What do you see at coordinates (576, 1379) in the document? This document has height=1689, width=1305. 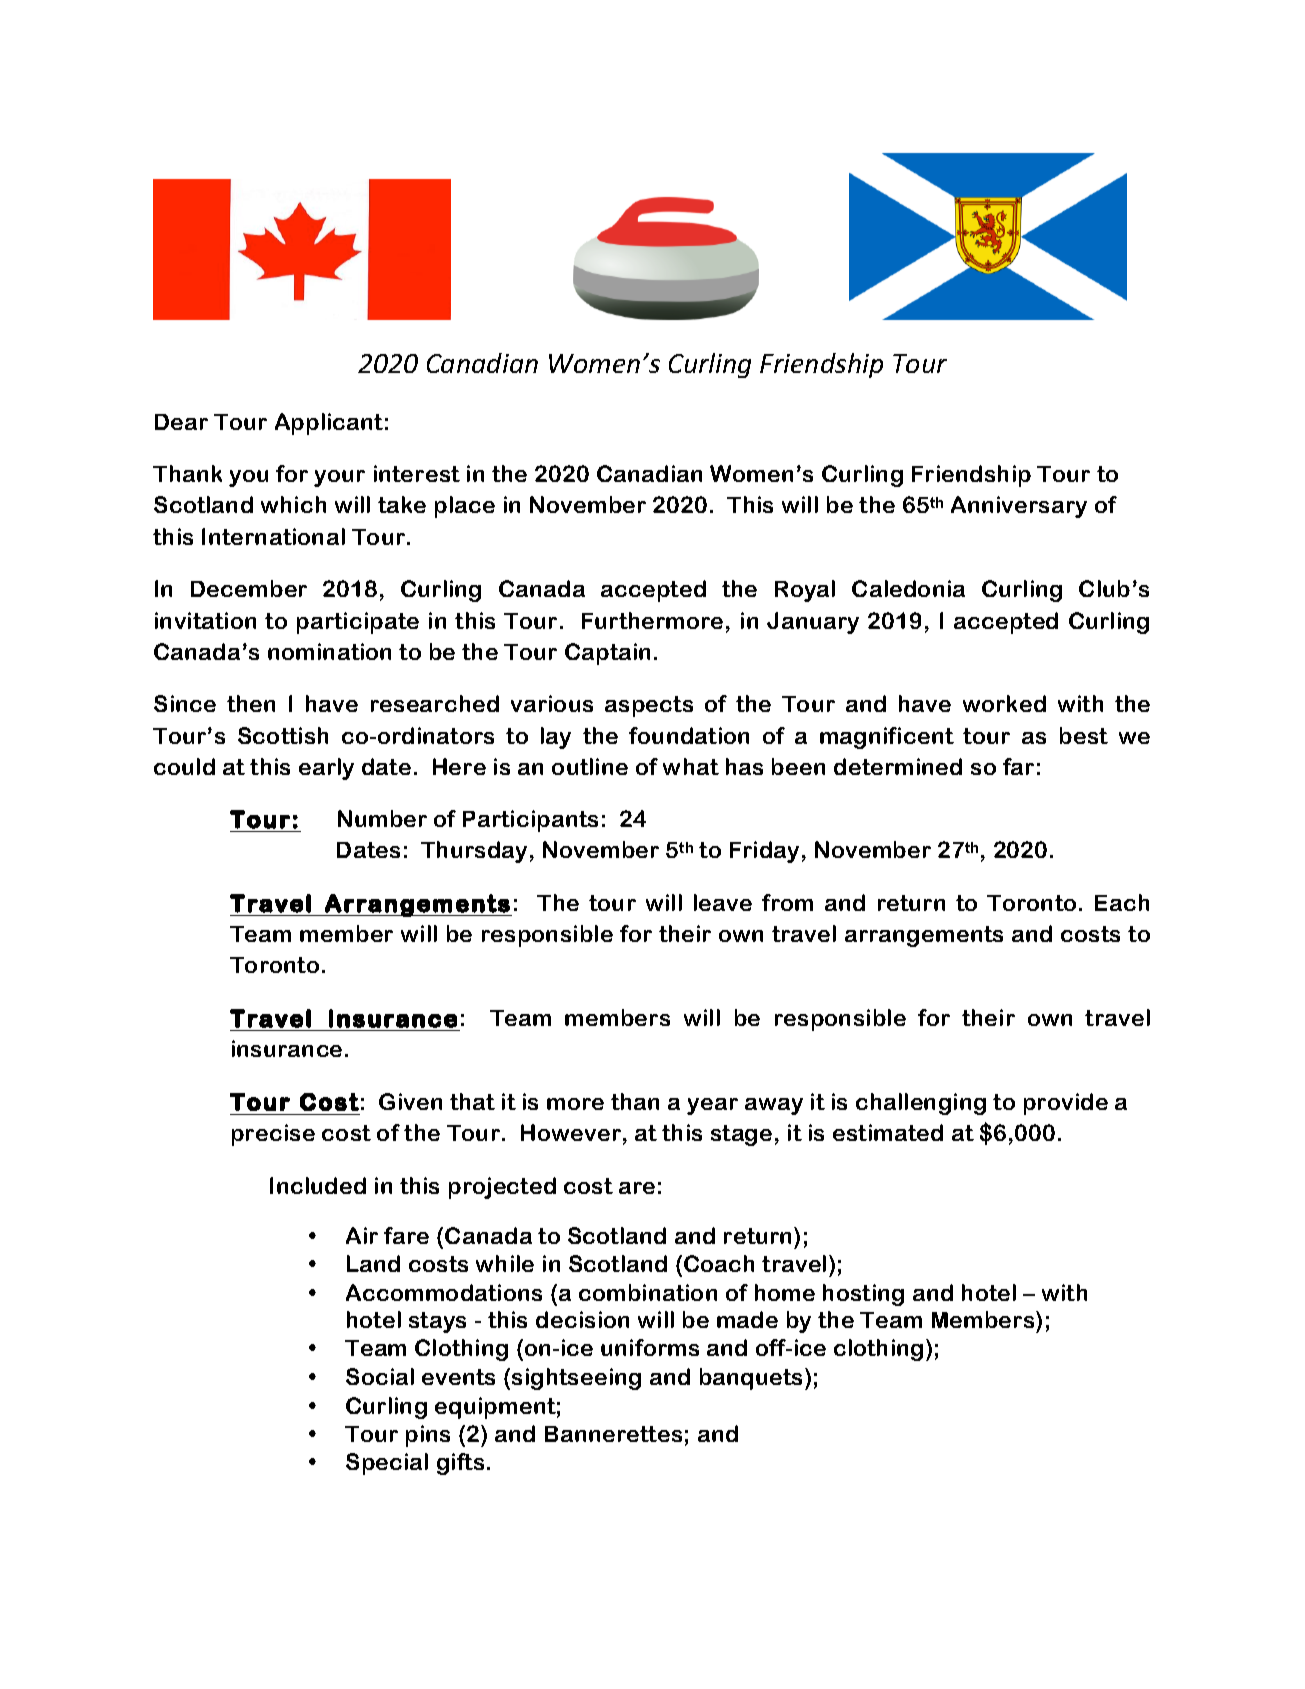 I see `sightseeing` at bounding box center [576, 1379].
